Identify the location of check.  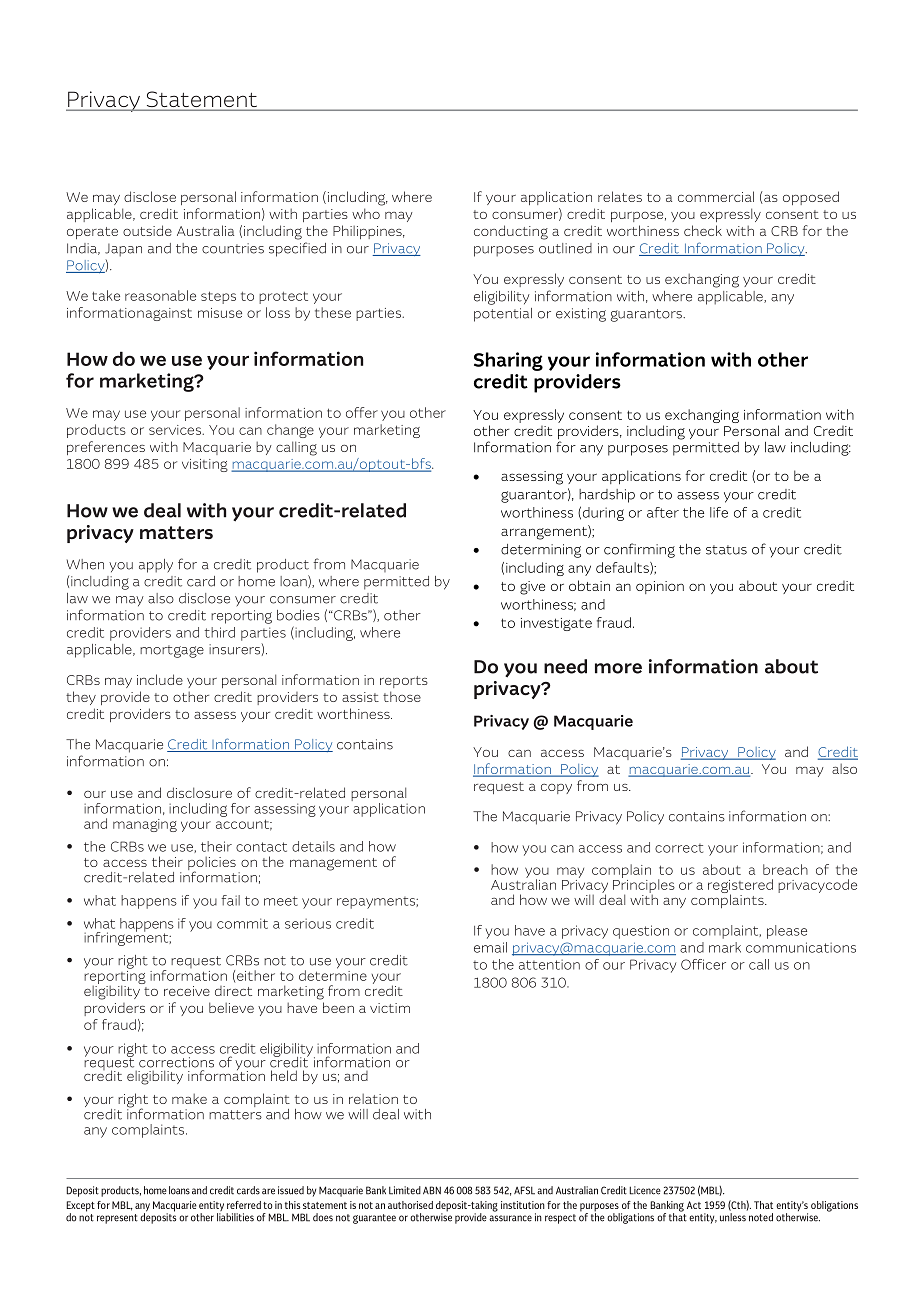
(703, 230).
